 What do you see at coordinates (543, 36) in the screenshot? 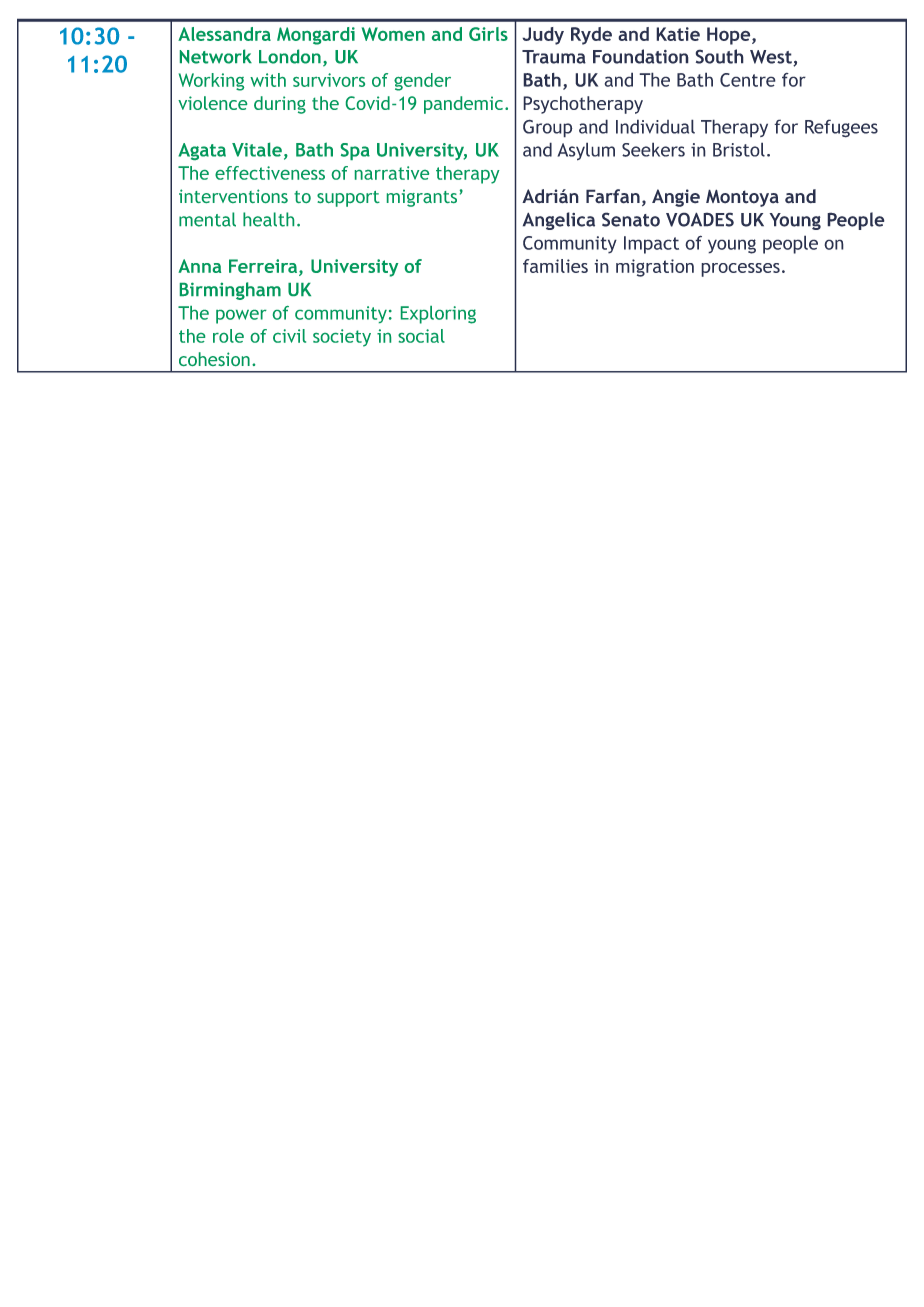
I see `Judy` at bounding box center [543, 36].
